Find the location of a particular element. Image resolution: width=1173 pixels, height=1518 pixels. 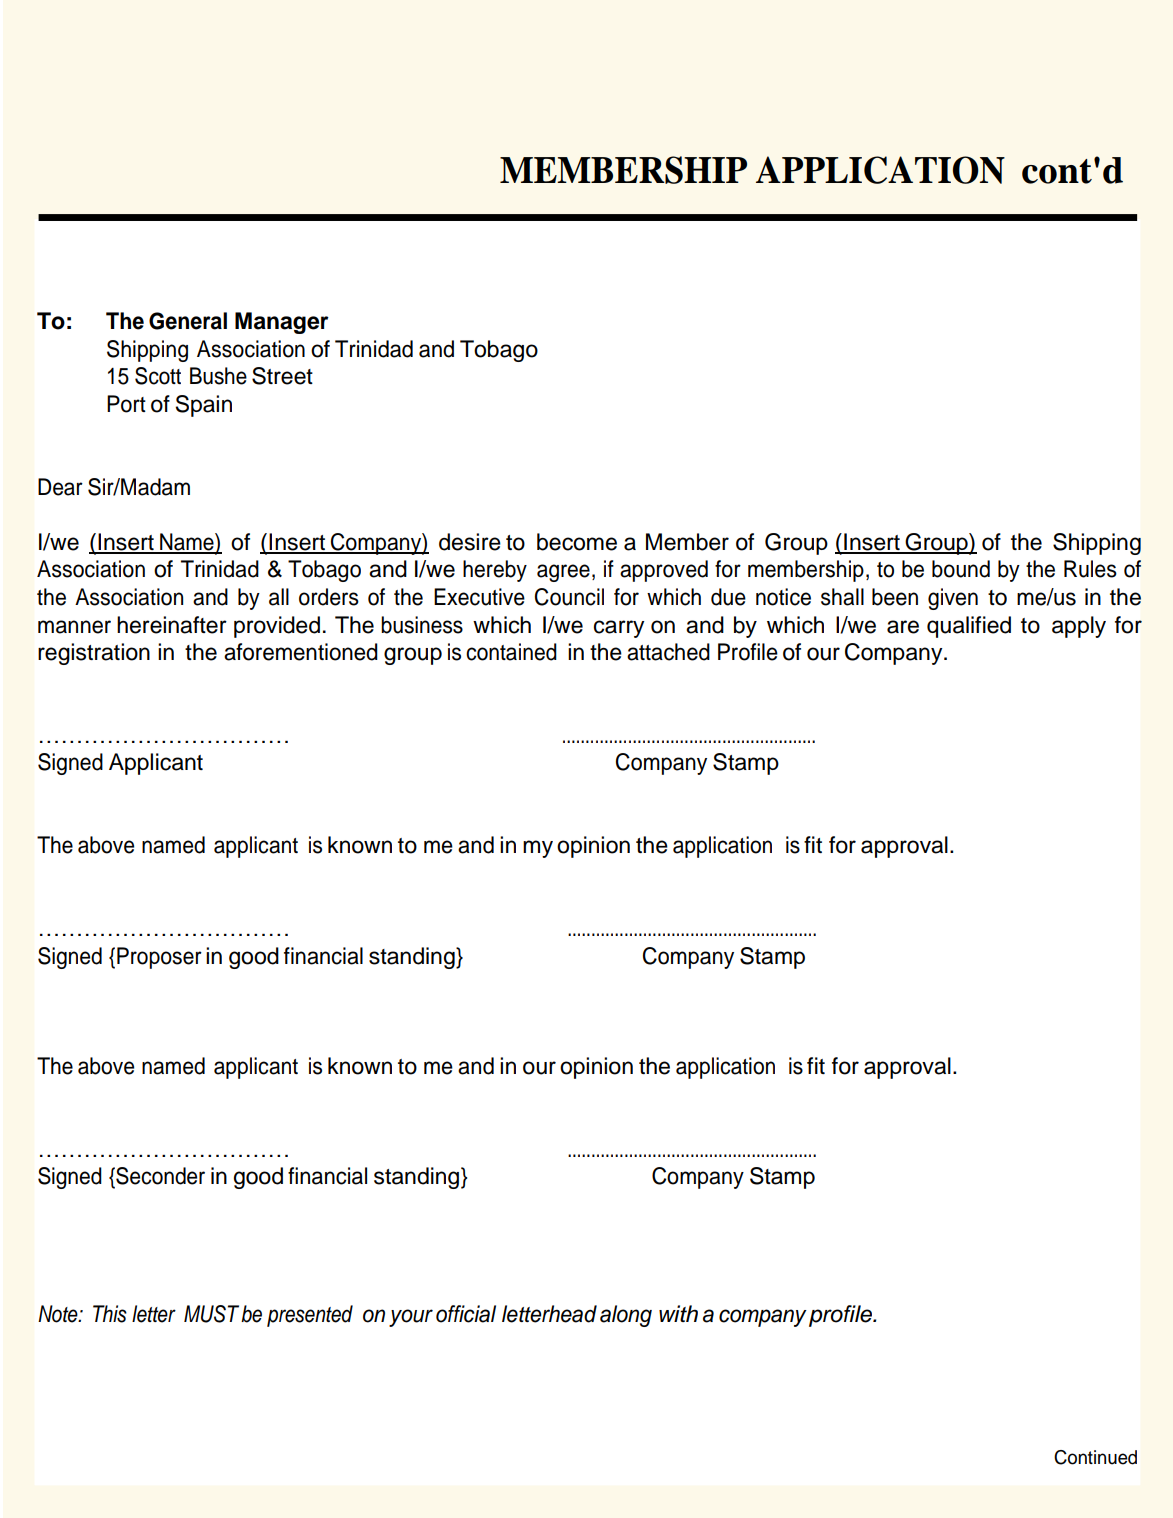

official is located at coordinates (466, 1314).
